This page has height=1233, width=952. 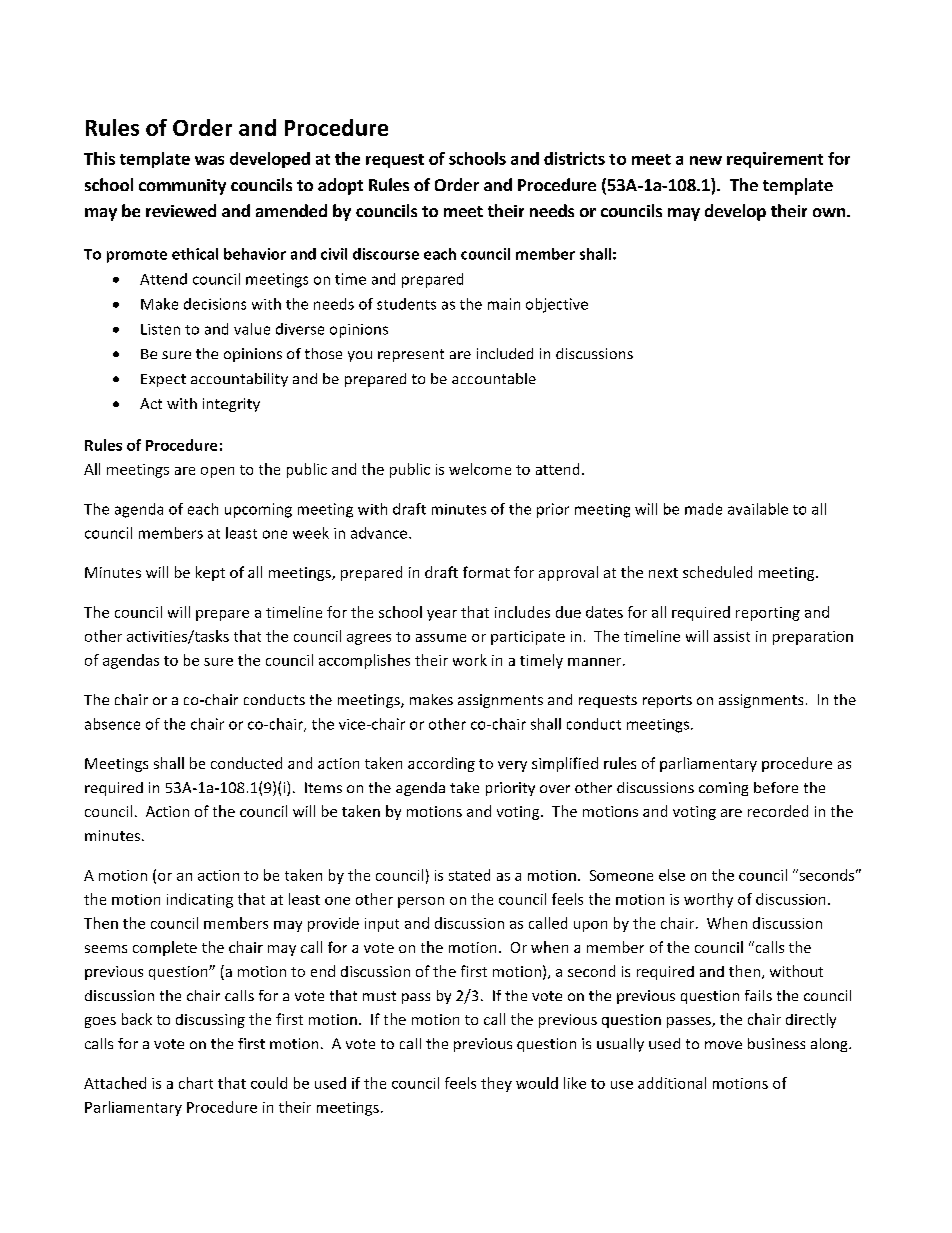 I want to click on community, so click(x=182, y=187).
